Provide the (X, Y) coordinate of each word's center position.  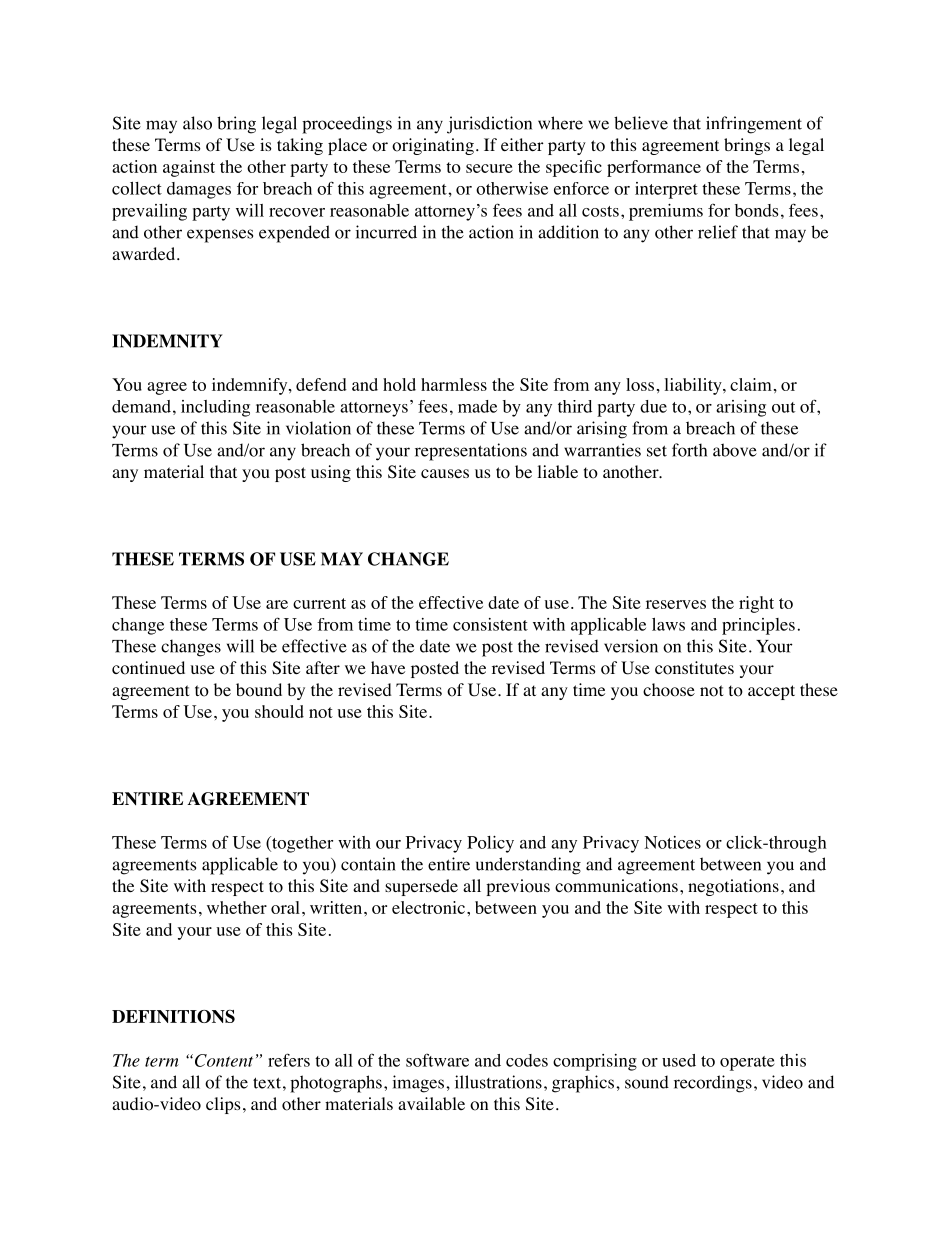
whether (237, 907)
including (215, 408)
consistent (490, 624)
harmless (454, 384)
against (189, 168)
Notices (672, 842)
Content (222, 1060)
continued (148, 668)
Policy (490, 844)
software (437, 1060)
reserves (676, 604)
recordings (713, 1084)
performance (654, 168)
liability (694, 386)
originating (433, 146)
